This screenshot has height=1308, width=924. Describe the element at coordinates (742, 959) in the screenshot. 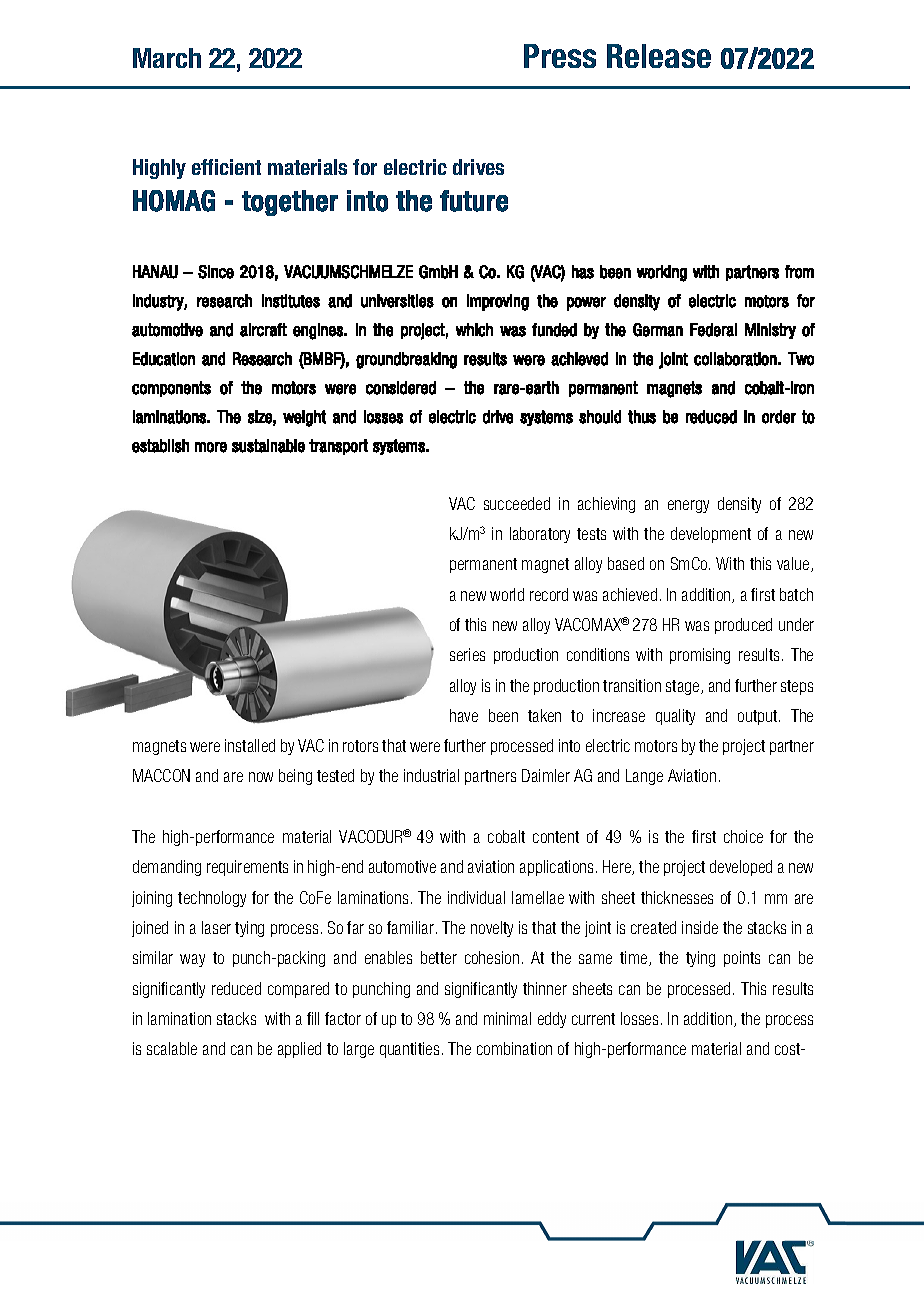

I see `points` at that location.
